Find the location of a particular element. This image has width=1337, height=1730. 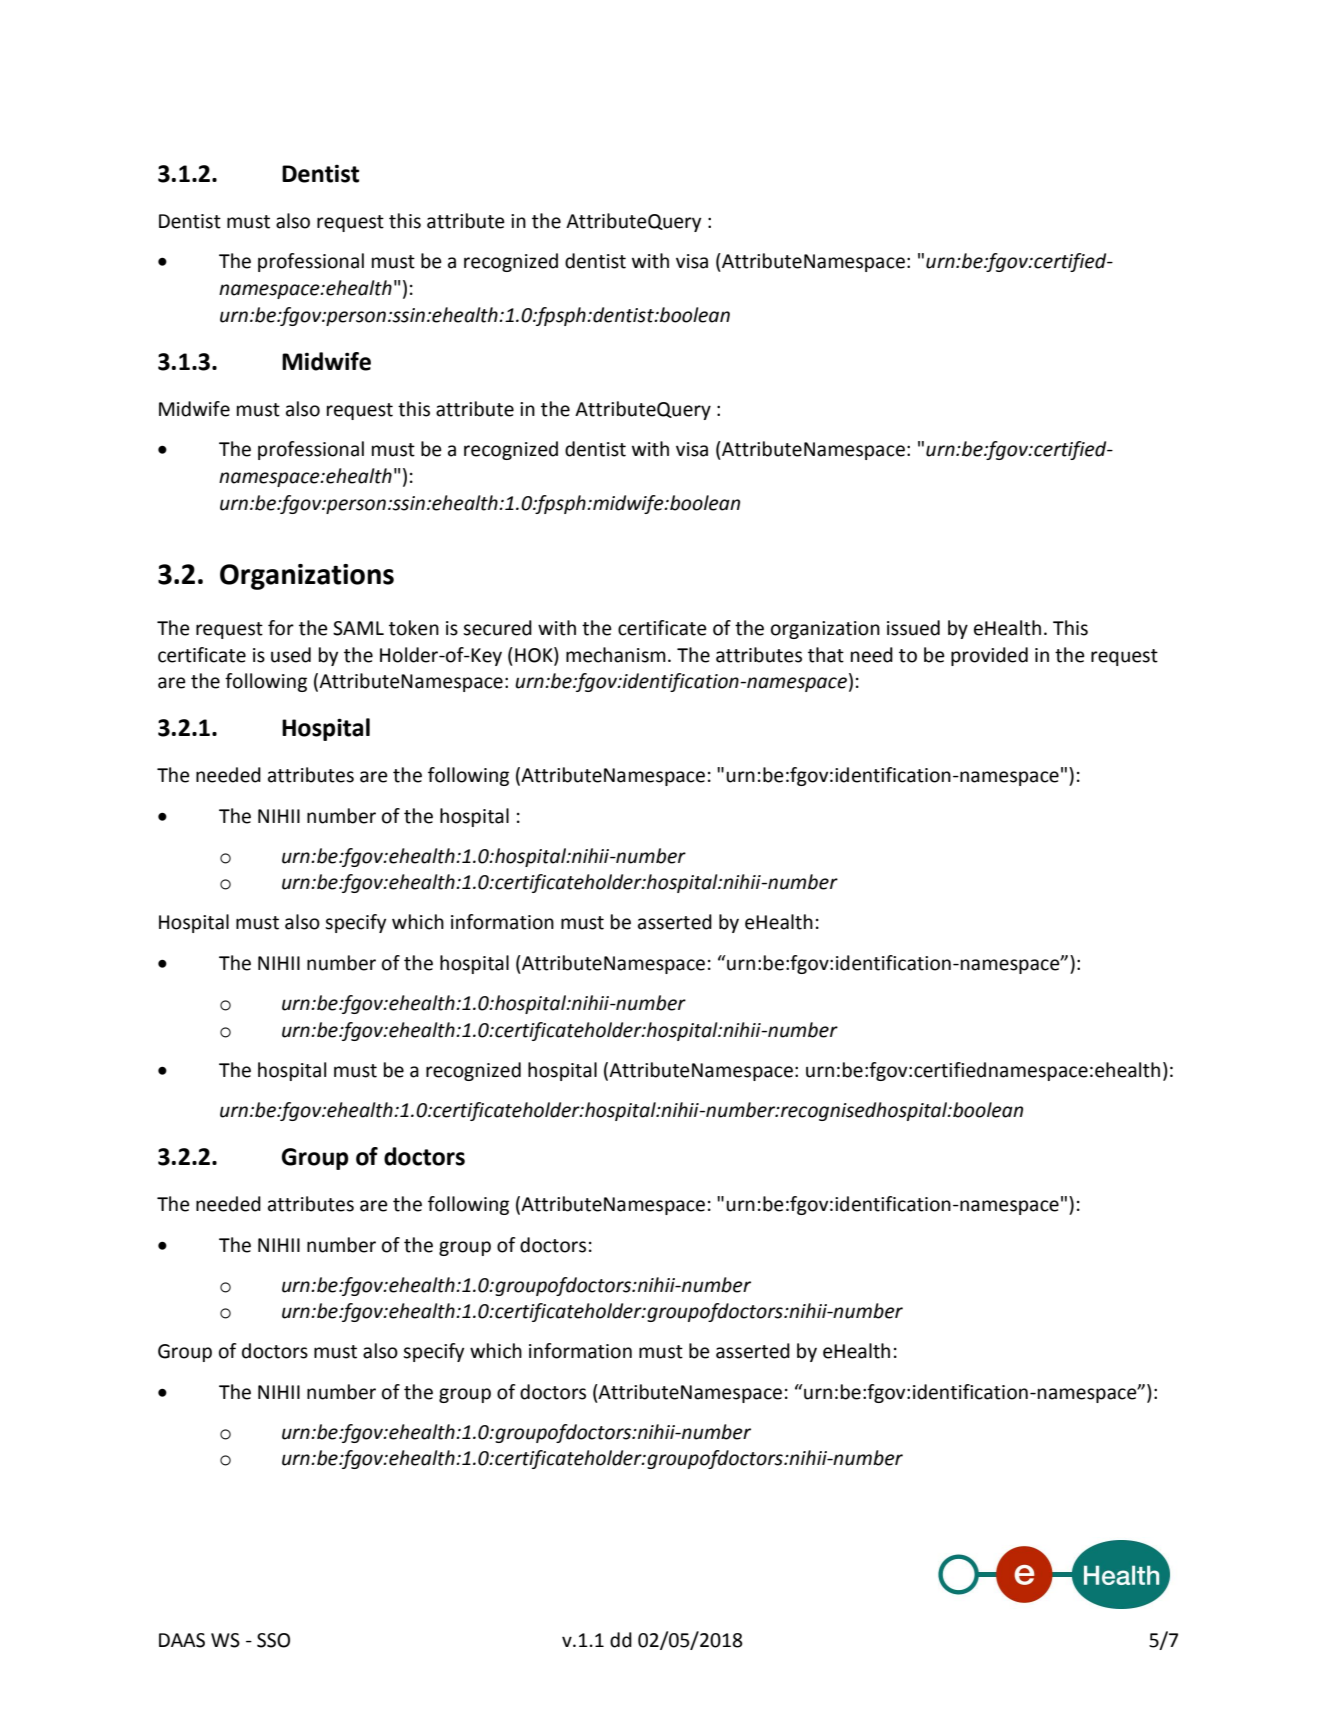

secured is located at coordinates (497, 628).
